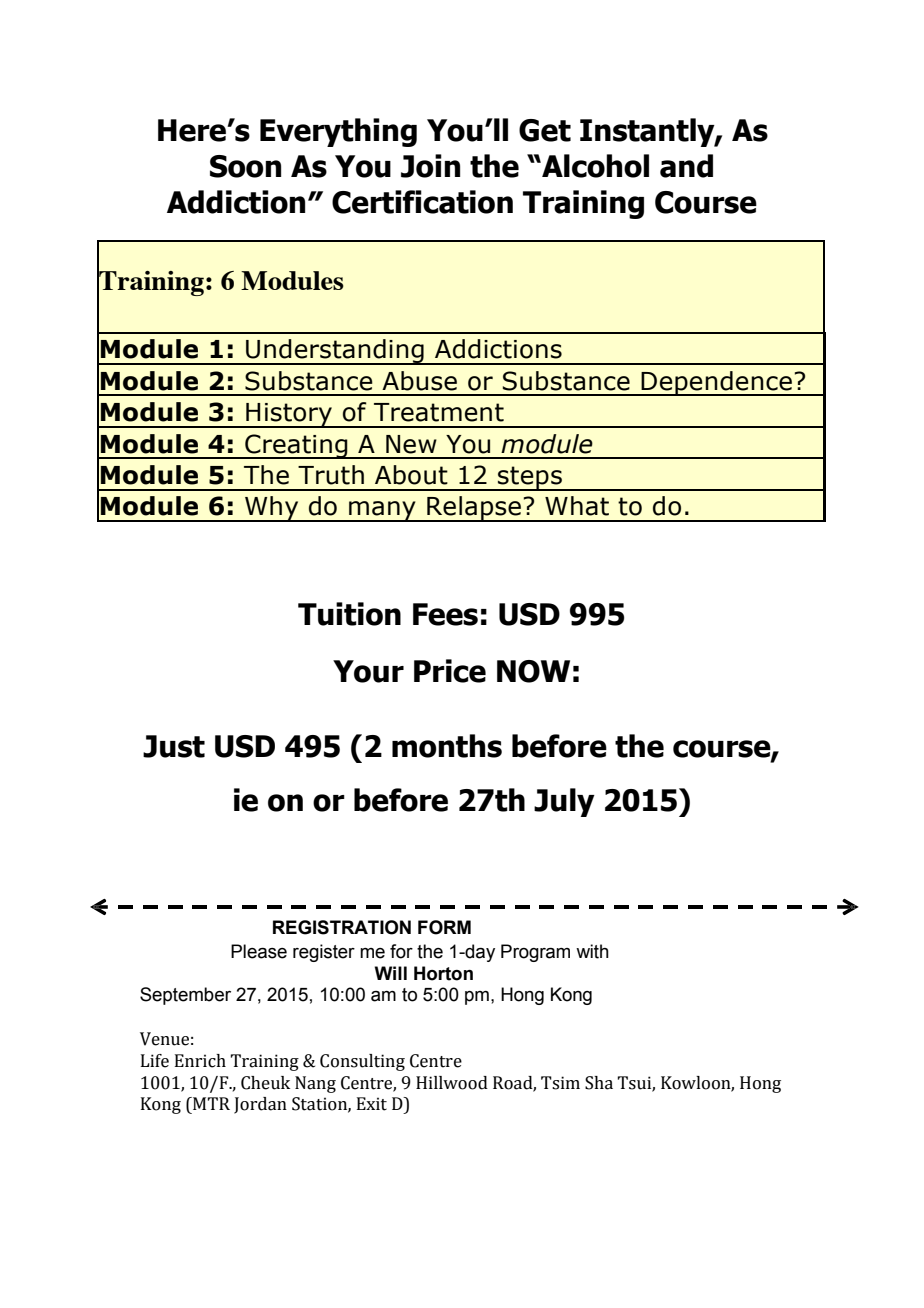 The width and height of the document is (924, 1308). What do you see at coordinates (592, 951) in the document?
I see `with` at bounding box center [592, 951].
